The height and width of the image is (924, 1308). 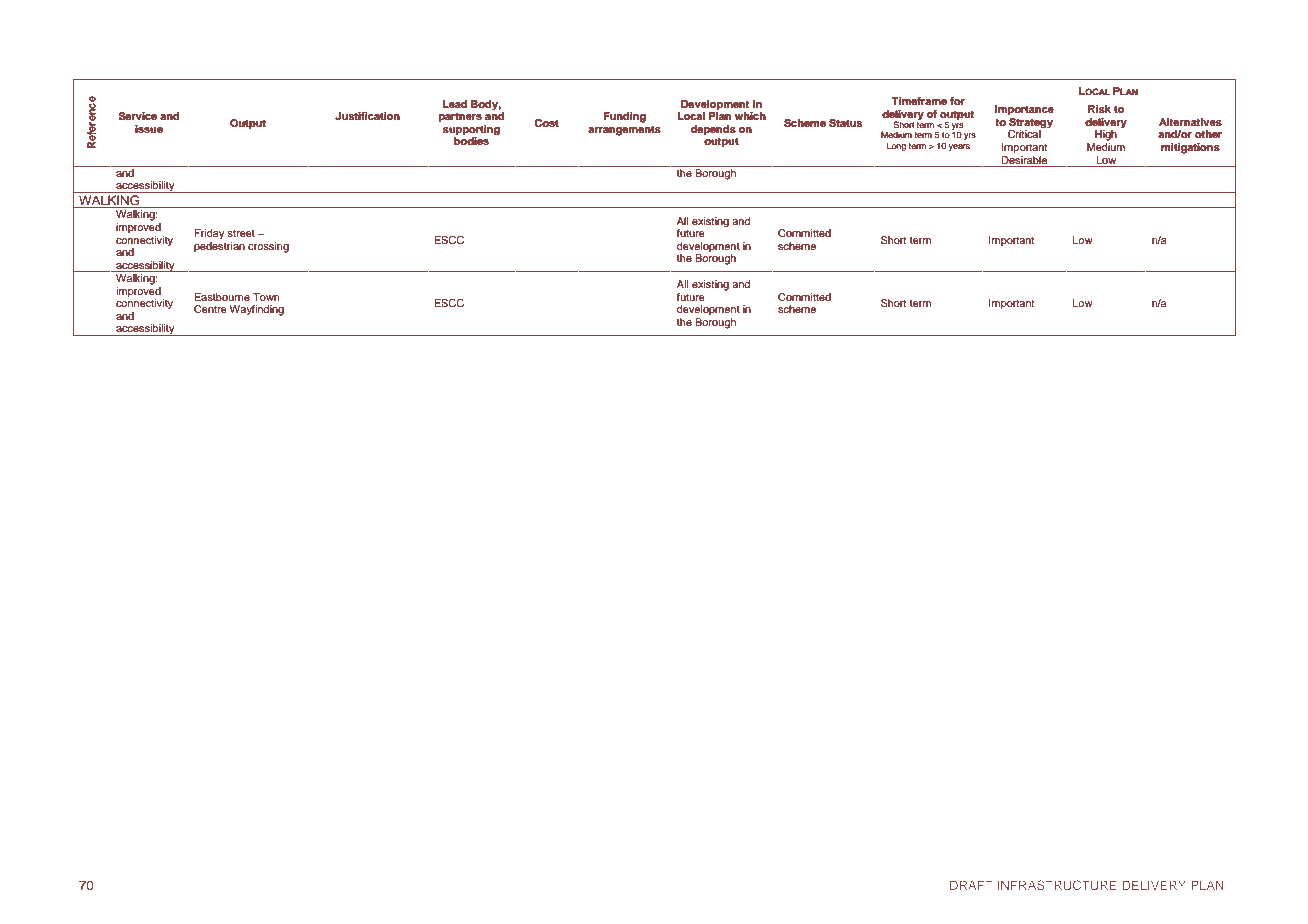 What do you see at coordinates (241, 233) in the image?
I see `street` at bounding box center [241, 233].
